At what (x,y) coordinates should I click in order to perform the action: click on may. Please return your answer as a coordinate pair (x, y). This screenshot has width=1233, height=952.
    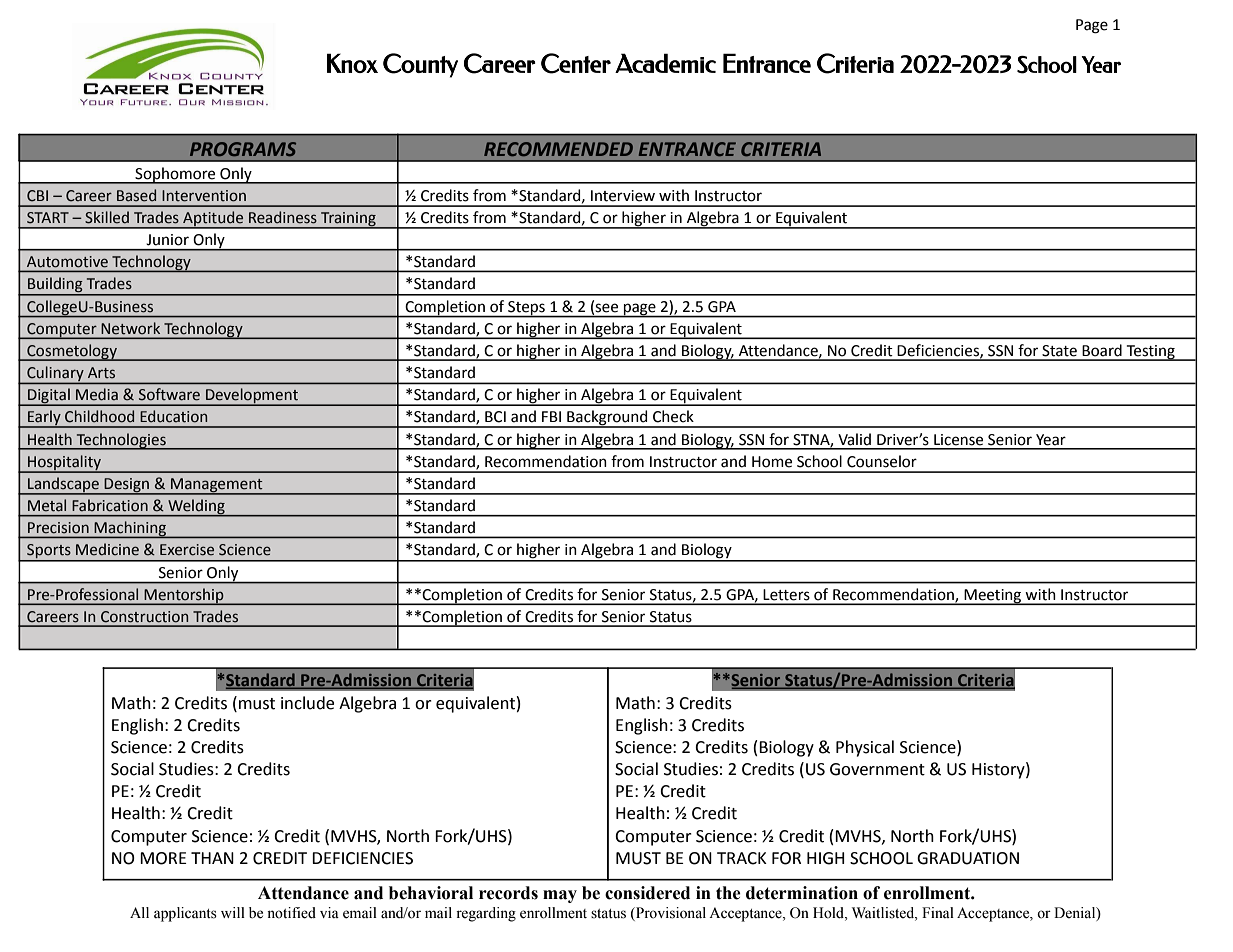
    Looking at the image, I should click on (560, 896).
